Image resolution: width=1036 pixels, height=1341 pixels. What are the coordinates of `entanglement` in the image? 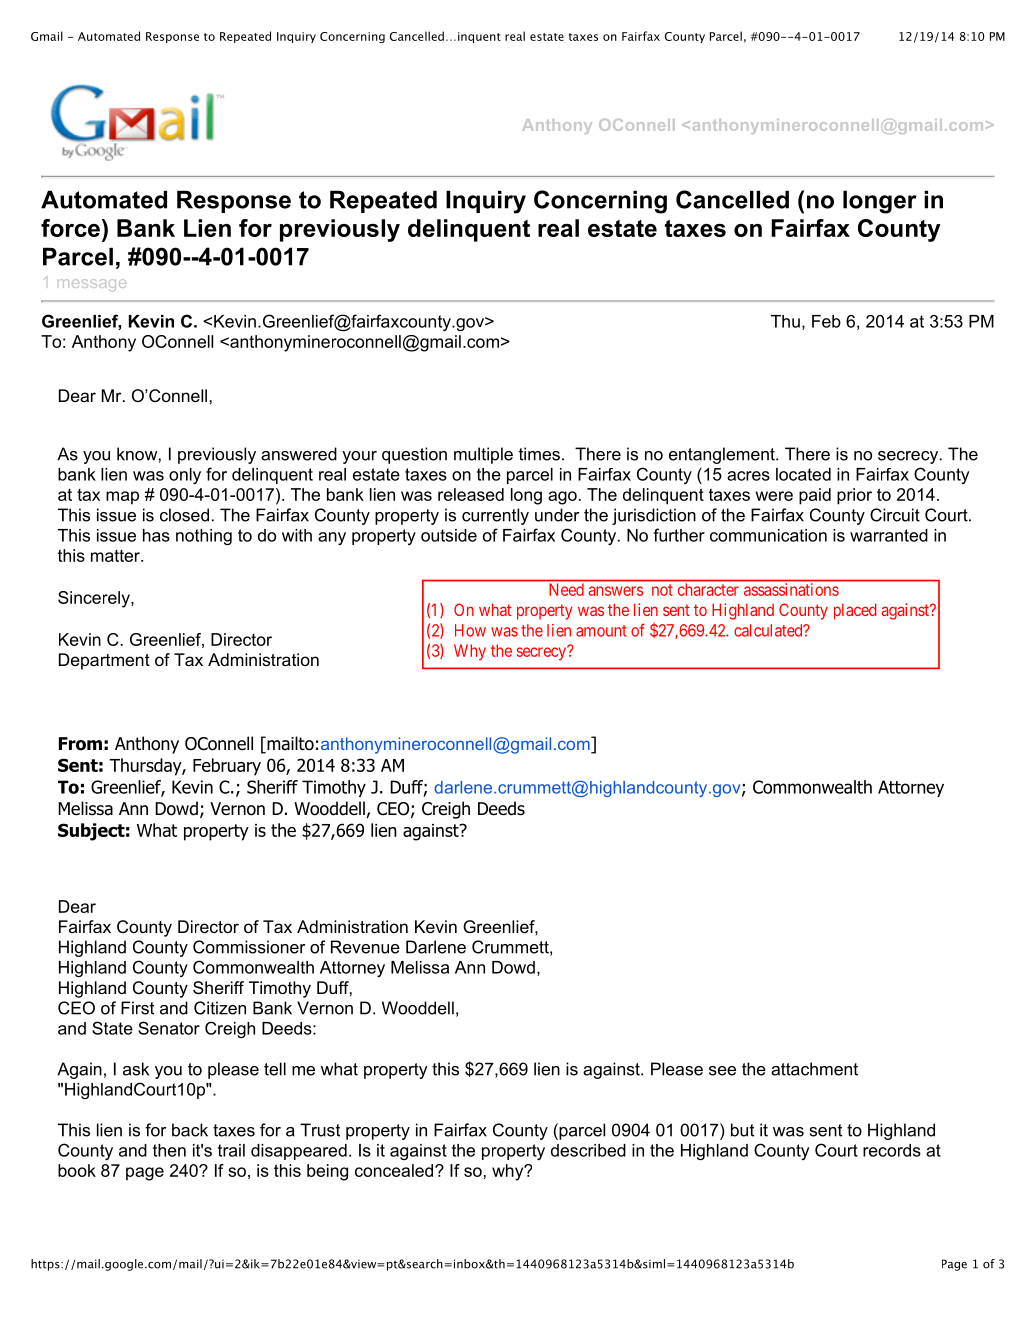 It's located at (723, 455).
